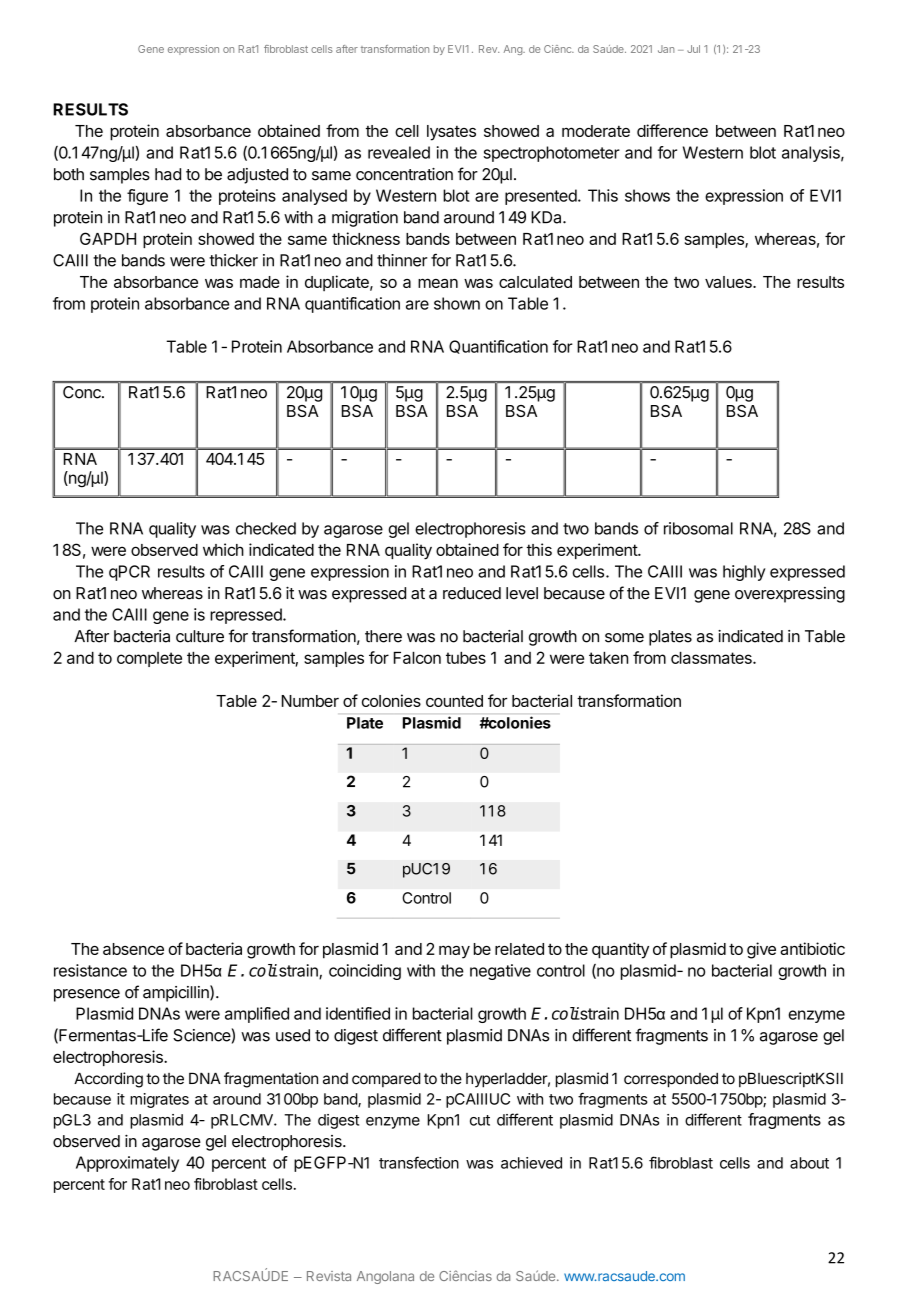  Describe the element at coordinates (466, 658) in the screenshot. I see `tubes` at that location.
